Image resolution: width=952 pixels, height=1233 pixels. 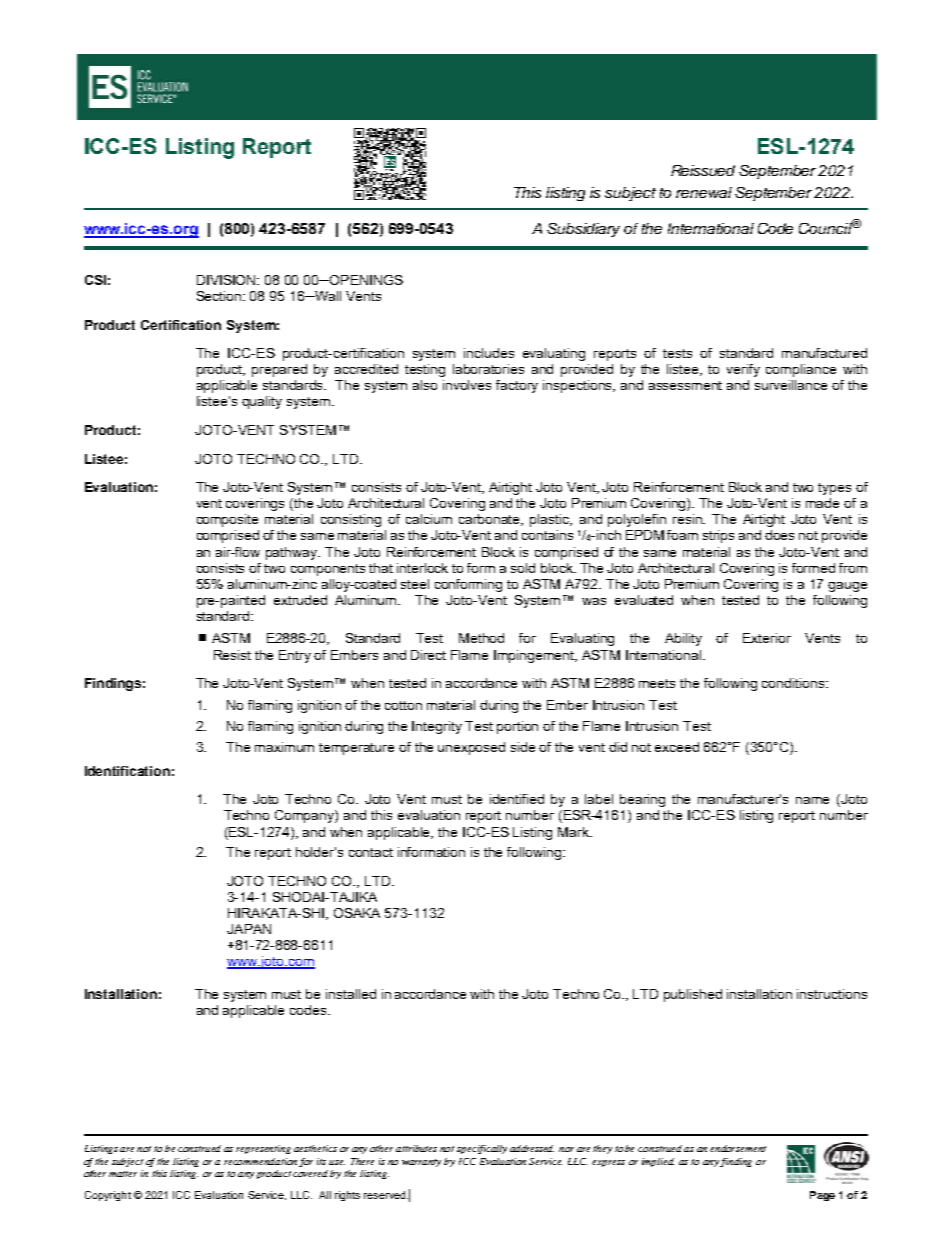 I want to click on DIVISION, so click(x=228, y=280).
